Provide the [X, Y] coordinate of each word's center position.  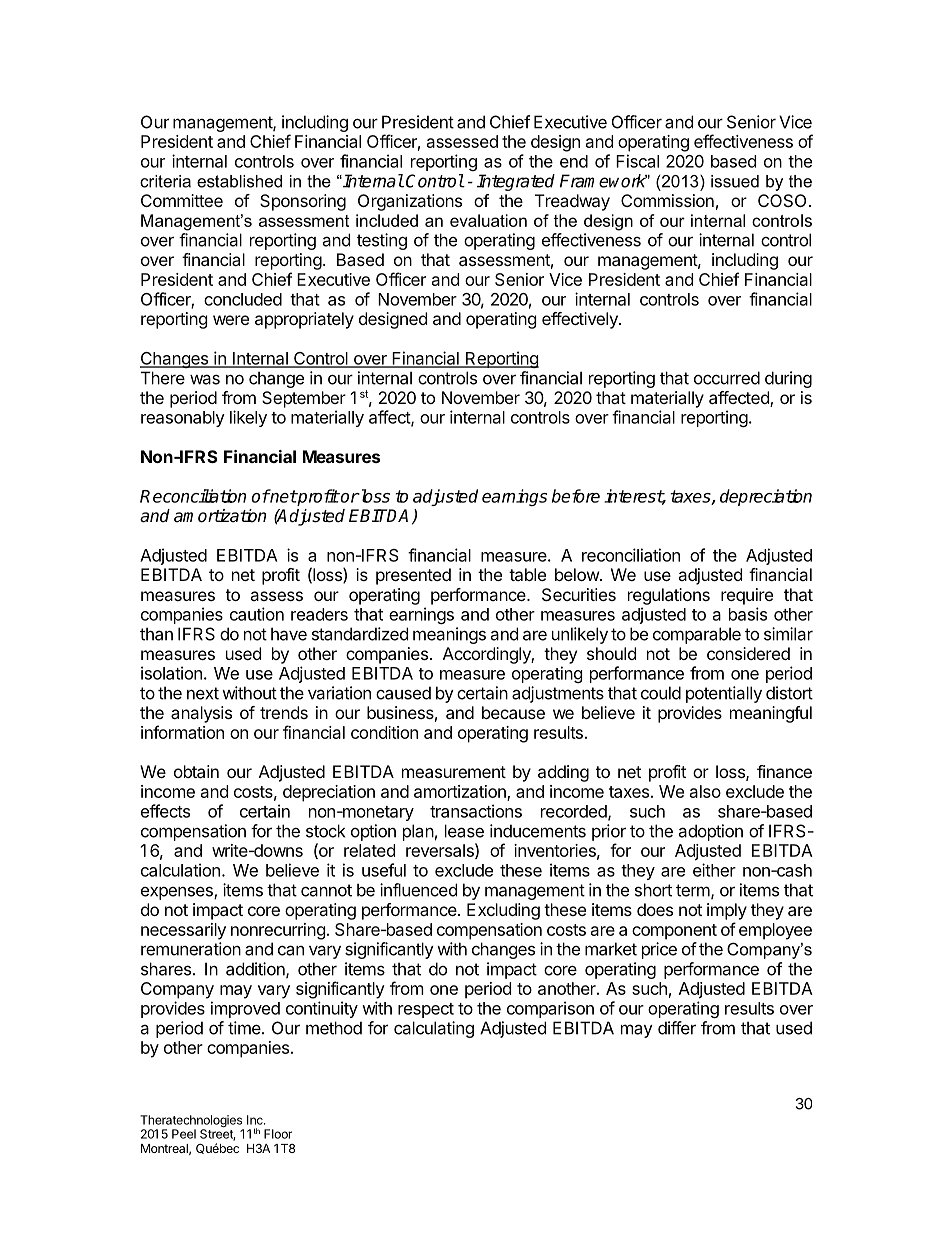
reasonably [183, 419]
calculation [180, 870]
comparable [697, 635]
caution [257, 614]
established [239, 181]
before [576, 496]
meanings [449, 635]
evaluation [488, 220]
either [714, 870]
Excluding [503, 911]
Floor [278, 1134]
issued [735, 181]
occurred [727, 378]
